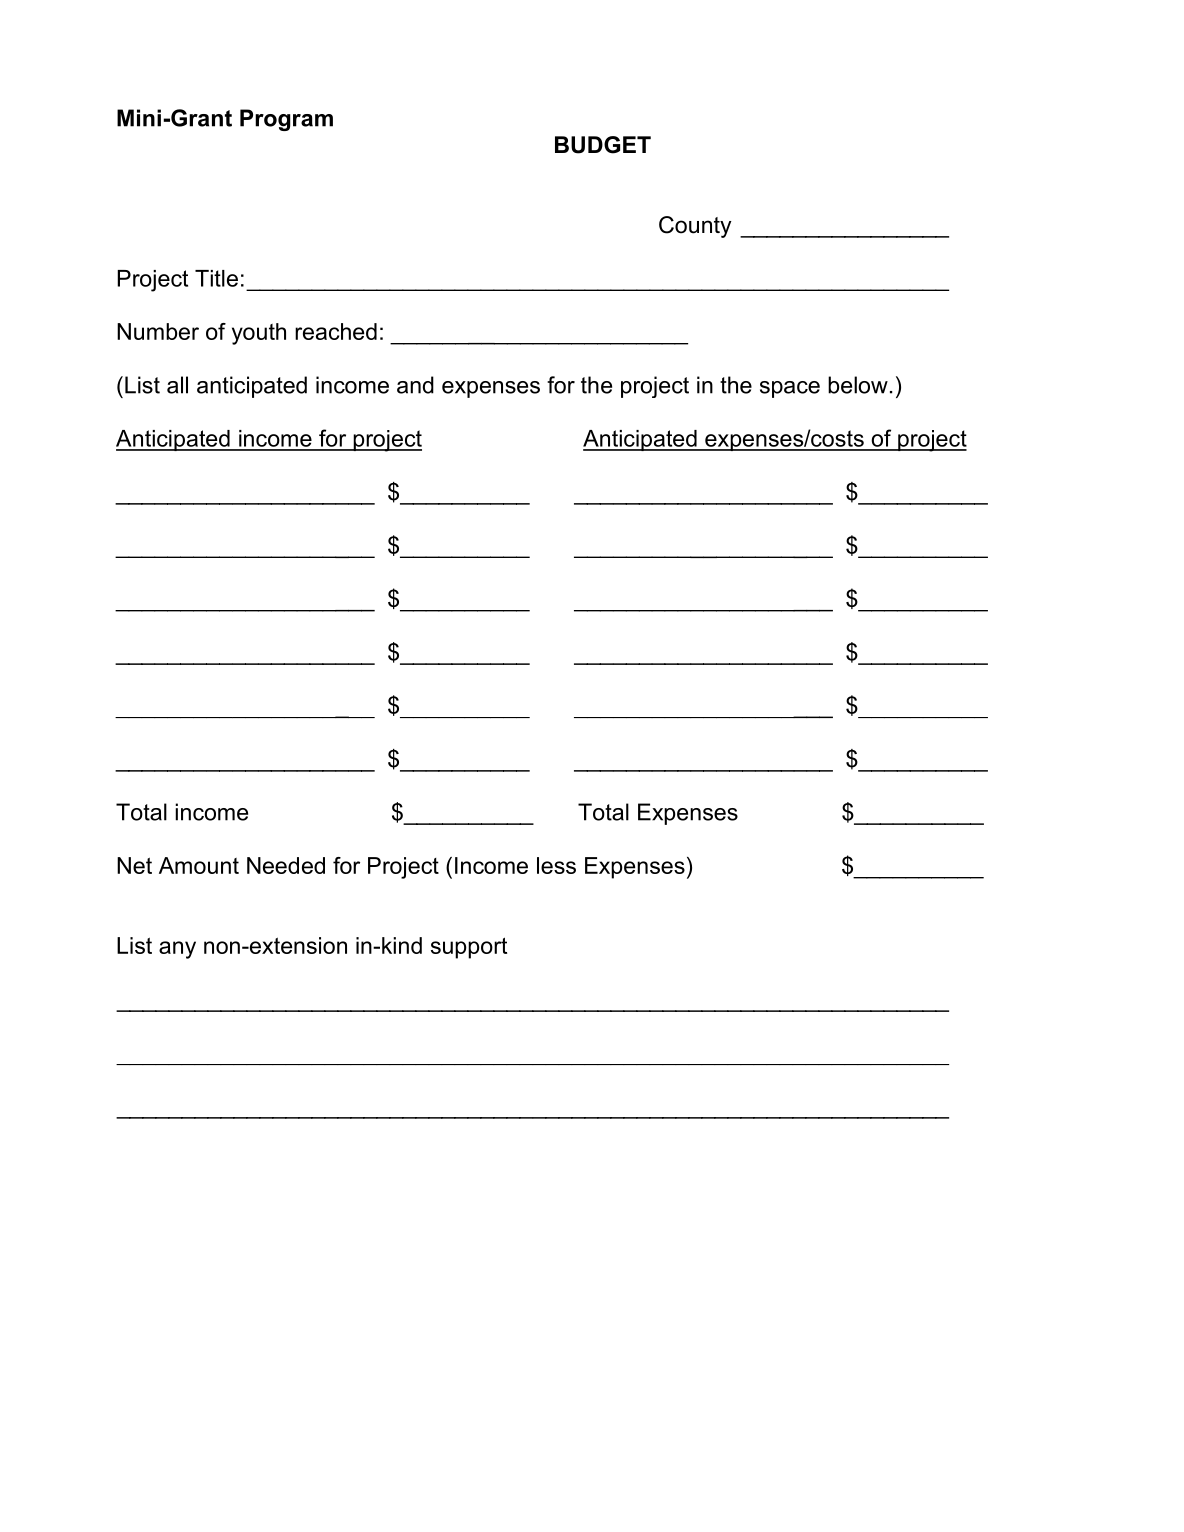 The width and height of the screenshot is (1184, 1532). Describe the element at coordinates (603, 145) in the screenshot. I see `BUDGET` at that location.
